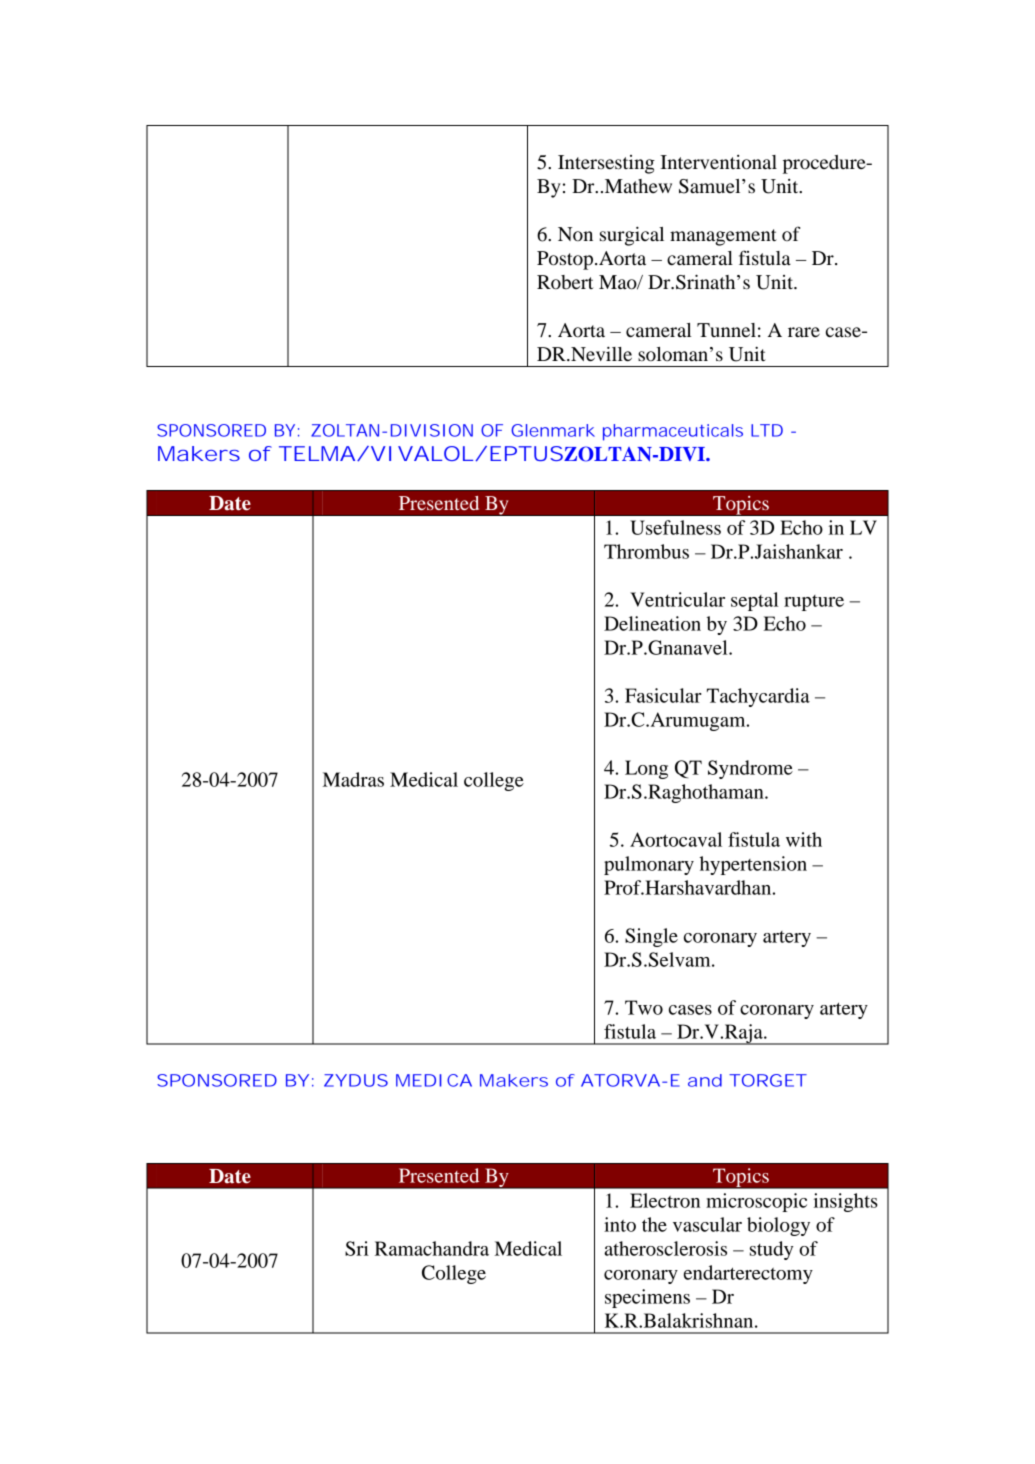 Image resolution: width=1035 pixels, height=1464 pixels. I want to click on Non, so click(575, 234).
